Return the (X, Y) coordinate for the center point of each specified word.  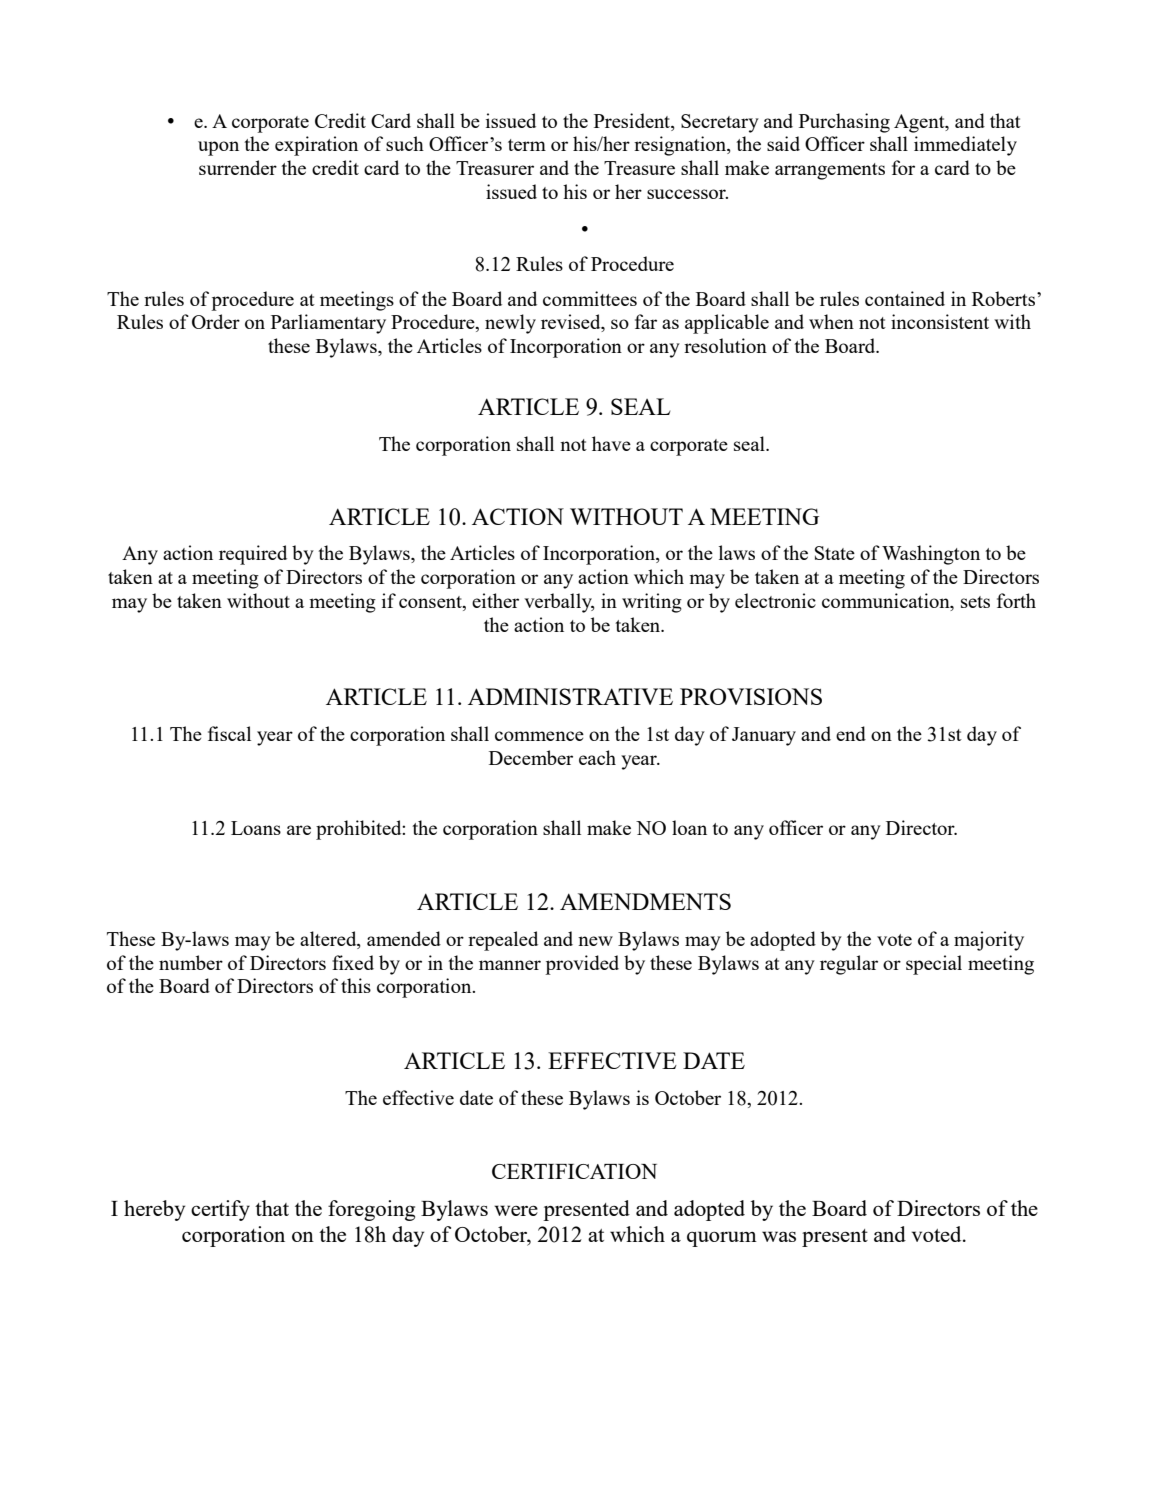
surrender (238, 167)
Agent (920, 123)
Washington (931, 555)
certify (220, 1210)
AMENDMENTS (645, 901)
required (253, 555)
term (527, 145)
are (299, 830)
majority (989, 941)
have (611, 443)
